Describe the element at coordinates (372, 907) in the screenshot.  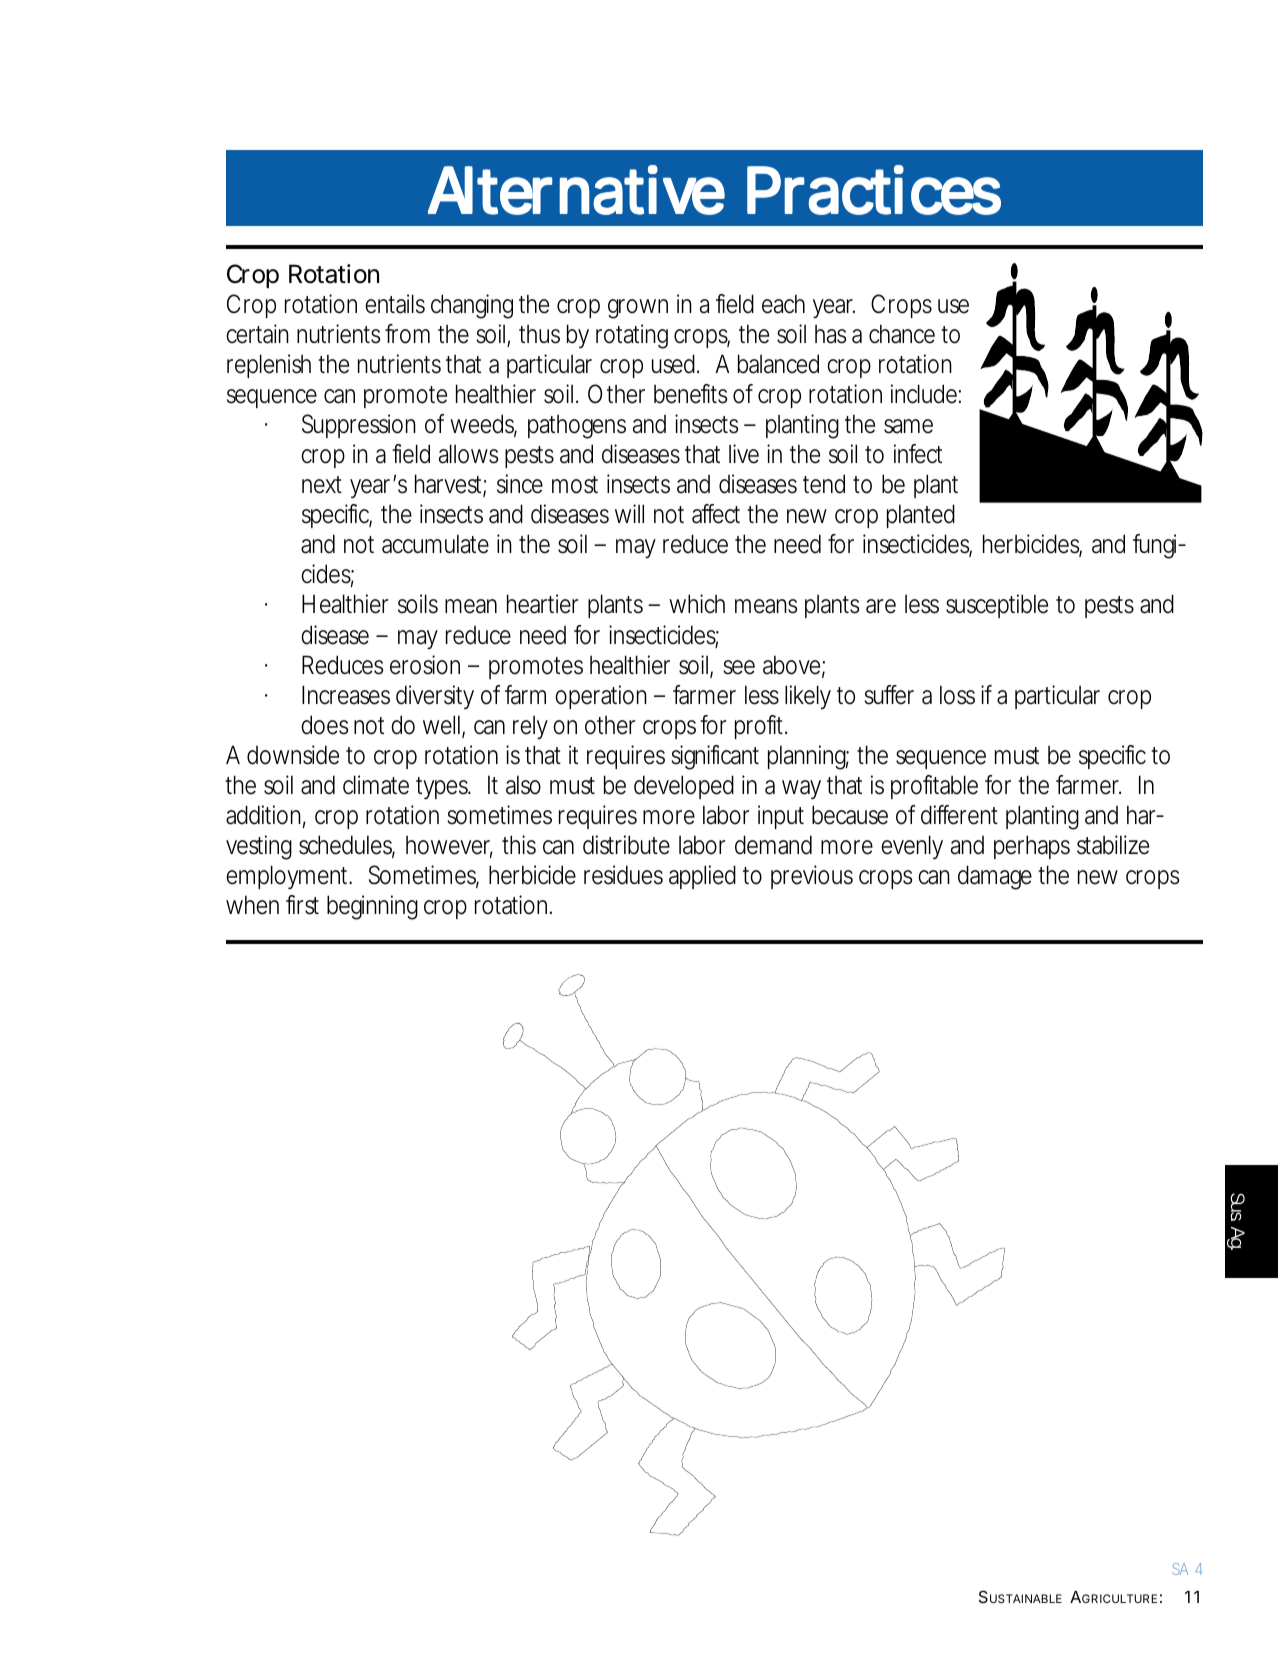
I see `beginning` at that location.
